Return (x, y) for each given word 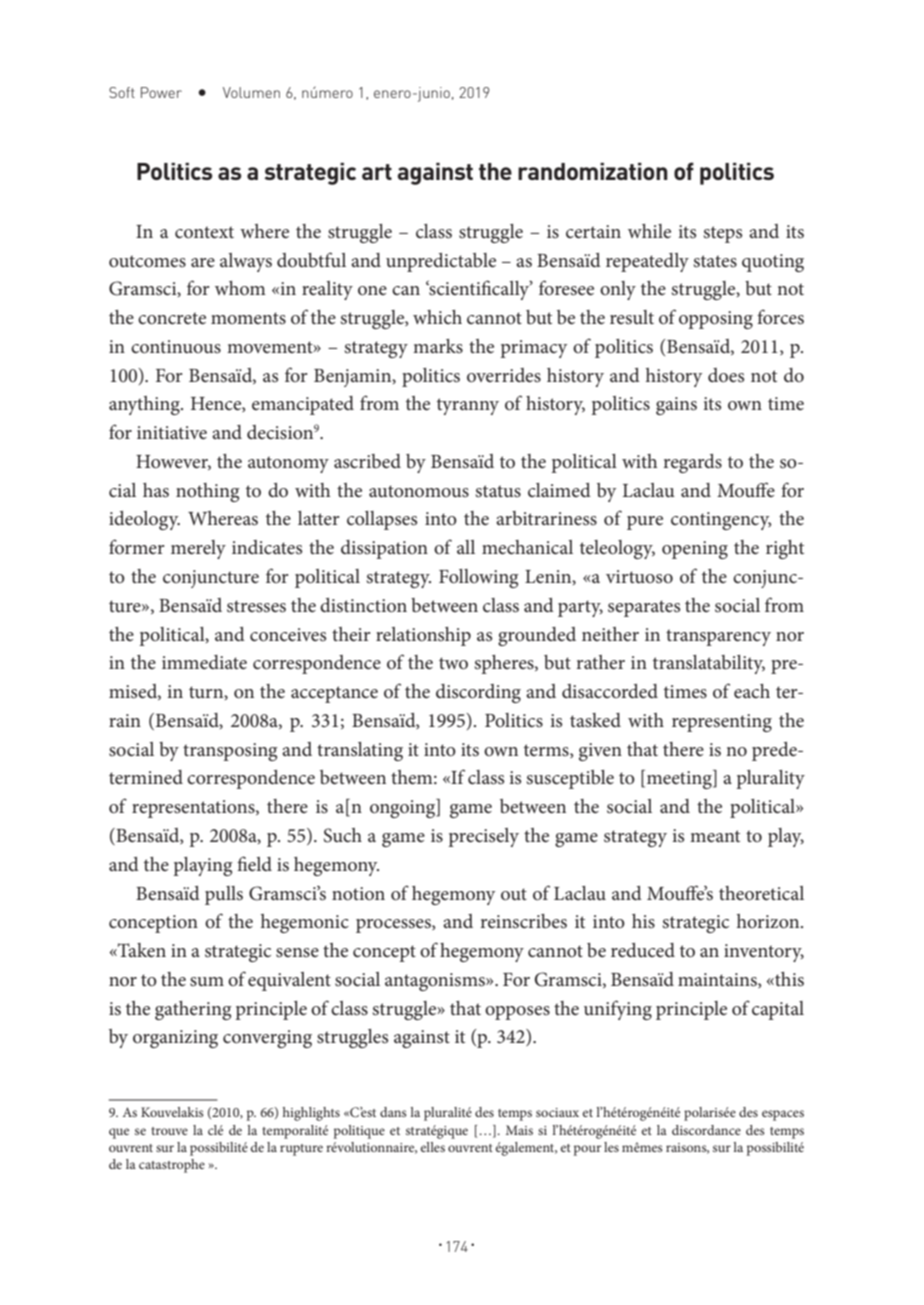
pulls (224, 895)
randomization (593, 171)
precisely (483, 837)
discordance (706, 1130)
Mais (519, 1130)
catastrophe (172, 1166)
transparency (718, 637)
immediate (204, 662)
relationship (423, 636)
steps (723, 234)
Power (161, 92)
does (726, 375)
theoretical (761, 893)
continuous (176, 346)
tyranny (468, 406)
